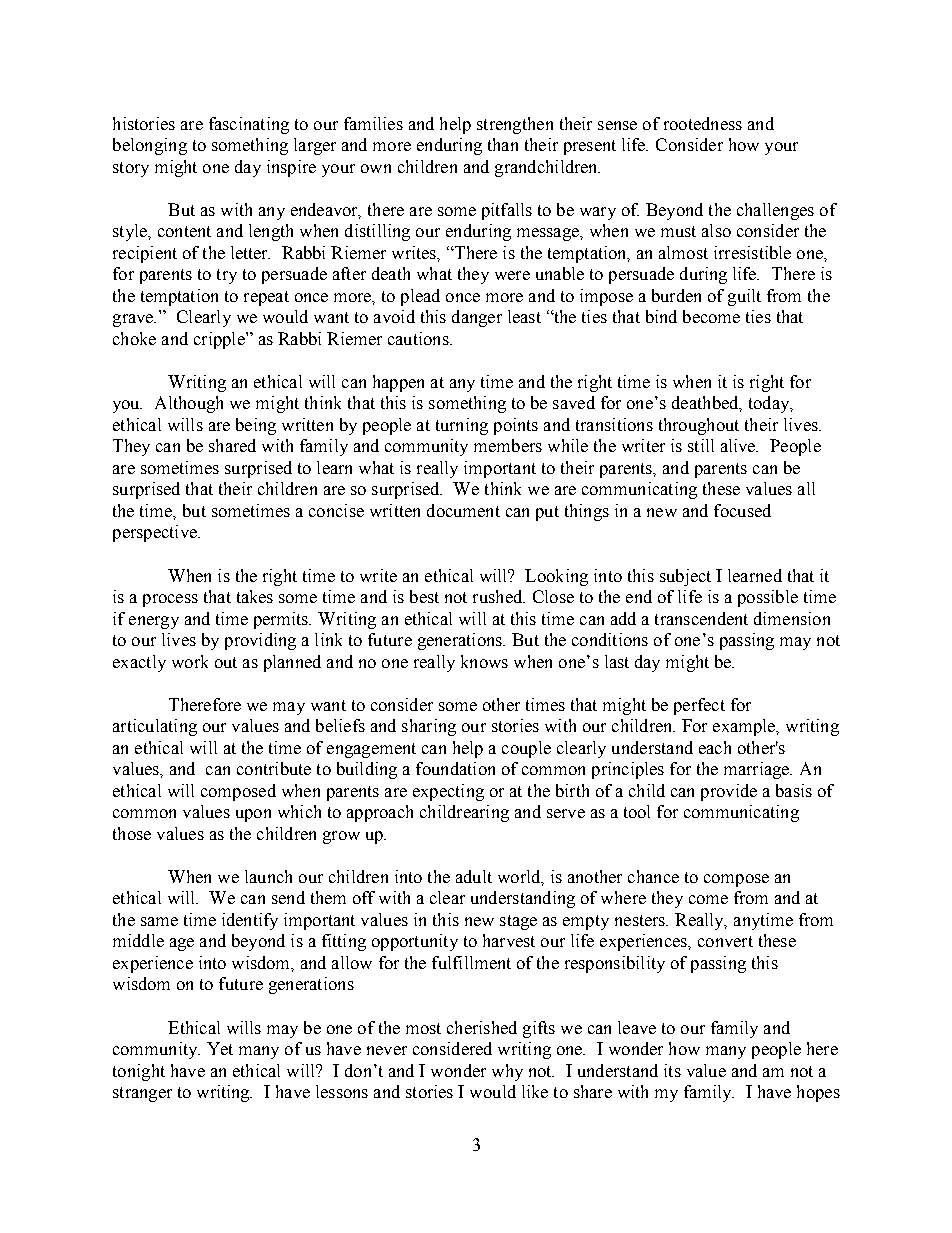 This image has width=952, height=1233. I want to click on than, so click(503, 144).
